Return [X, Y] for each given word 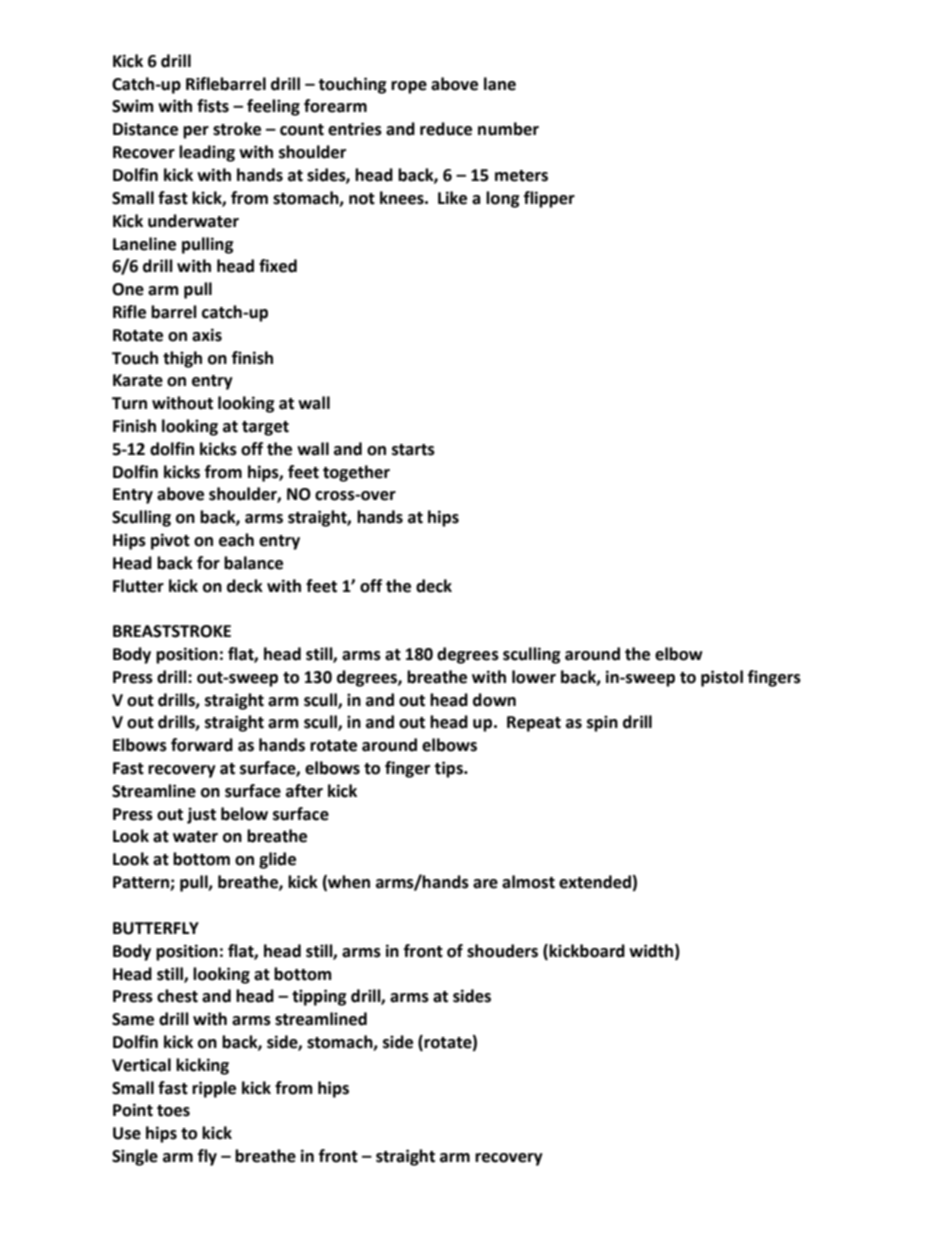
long [503, 199]
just [201, 815]
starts [413, 450]
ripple [214, 1089]
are [485, 884]
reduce [446, 129]
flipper [549, 199]
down [494, 700]
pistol [722, 678]
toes [173, 1111]
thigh [182, 359]
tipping [319, 997]
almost [528, 882]
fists [213, 106]
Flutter [138, 586]
